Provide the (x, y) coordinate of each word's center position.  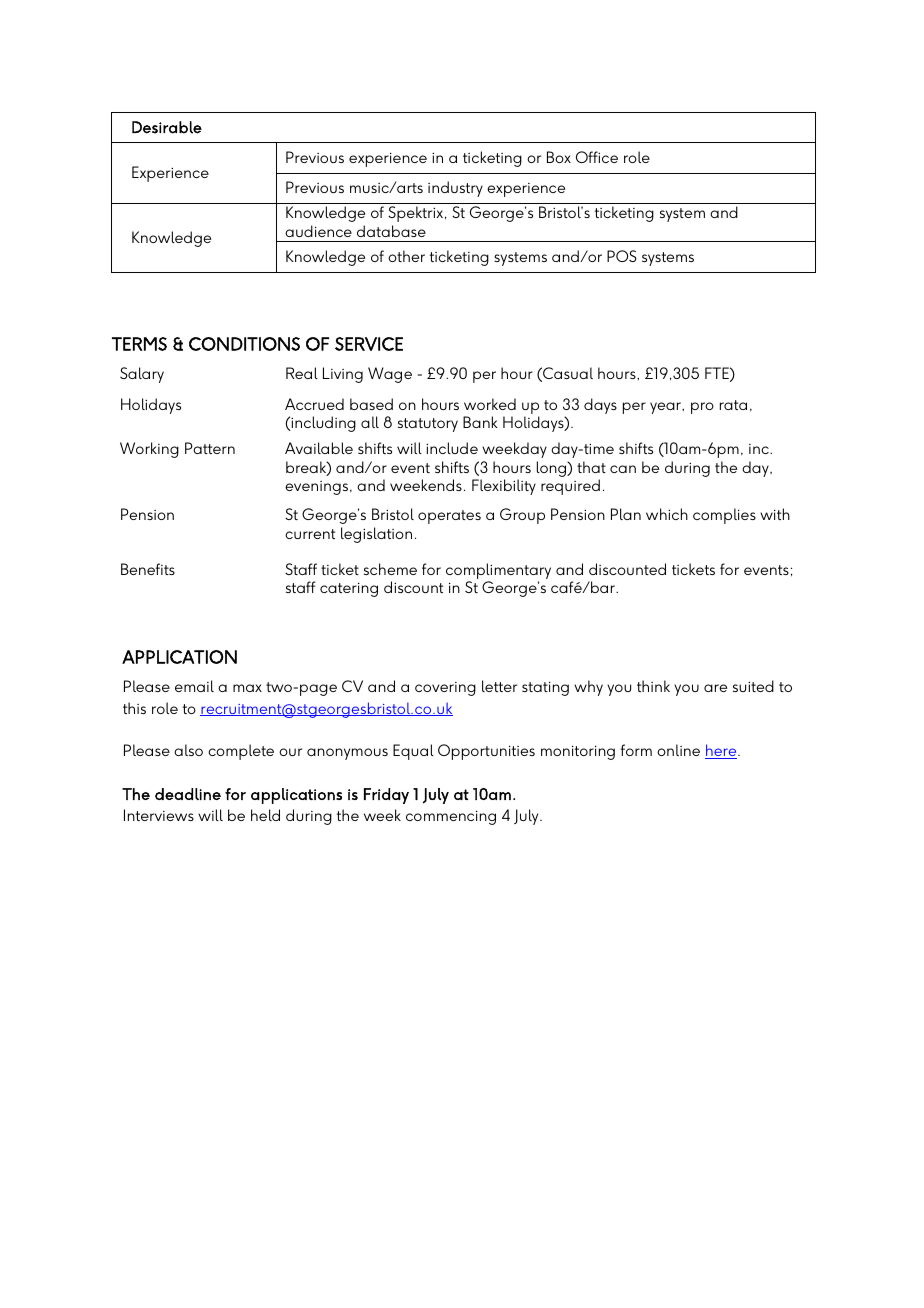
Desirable (167, 127)
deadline (188, 794)
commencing (451, 817)
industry (455, 189)
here (722, 751)
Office (597, 157)
